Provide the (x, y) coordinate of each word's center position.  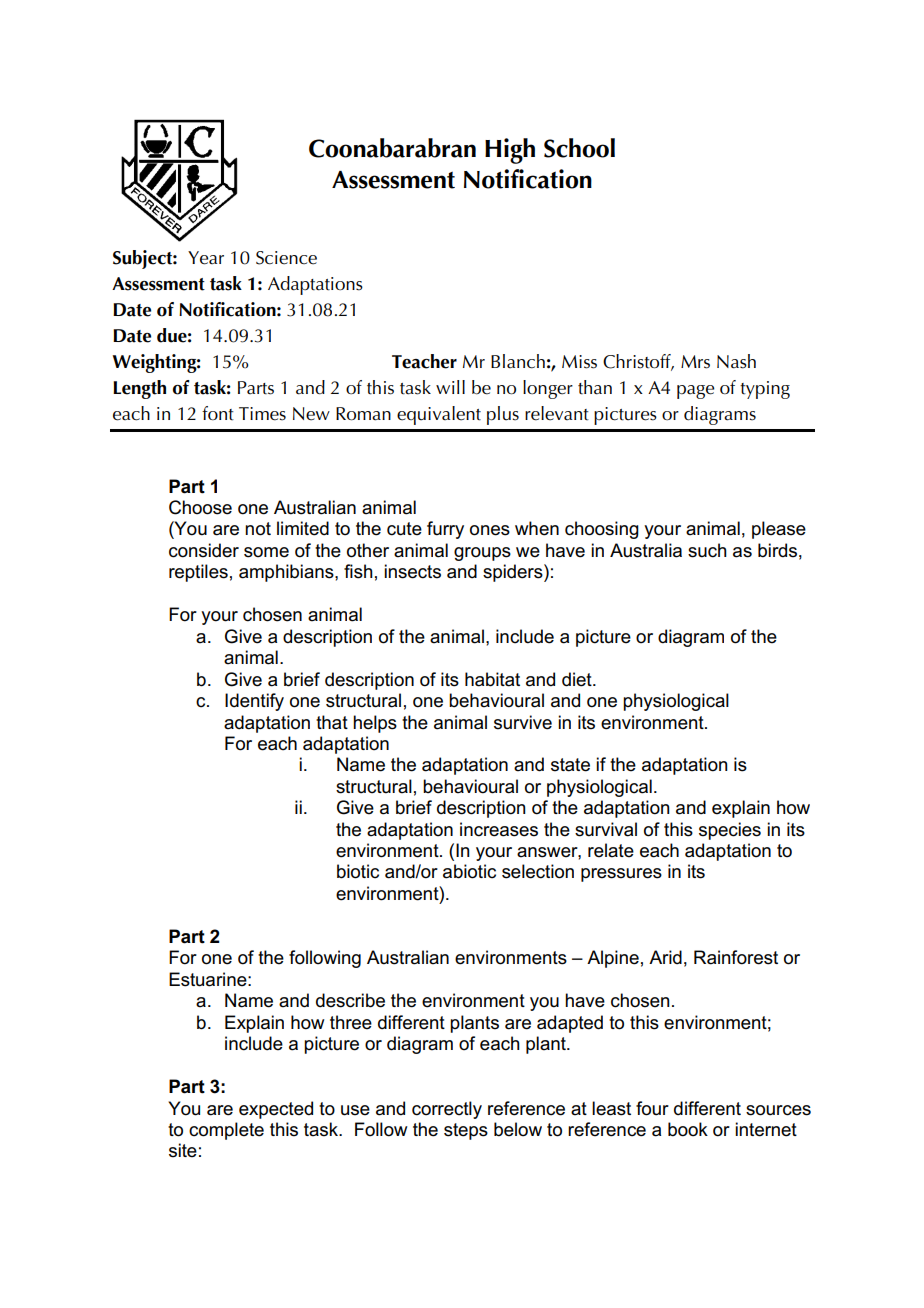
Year (206, 258)
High (510, 151)
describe (350, 1000)
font (218, 413)
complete (226, 1131)
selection (538, 871)
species (730, 831)
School (579, 148)
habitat (492, 679)
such (707, 550)
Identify (254, 702)
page (695, 392)
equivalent (439, 415)
